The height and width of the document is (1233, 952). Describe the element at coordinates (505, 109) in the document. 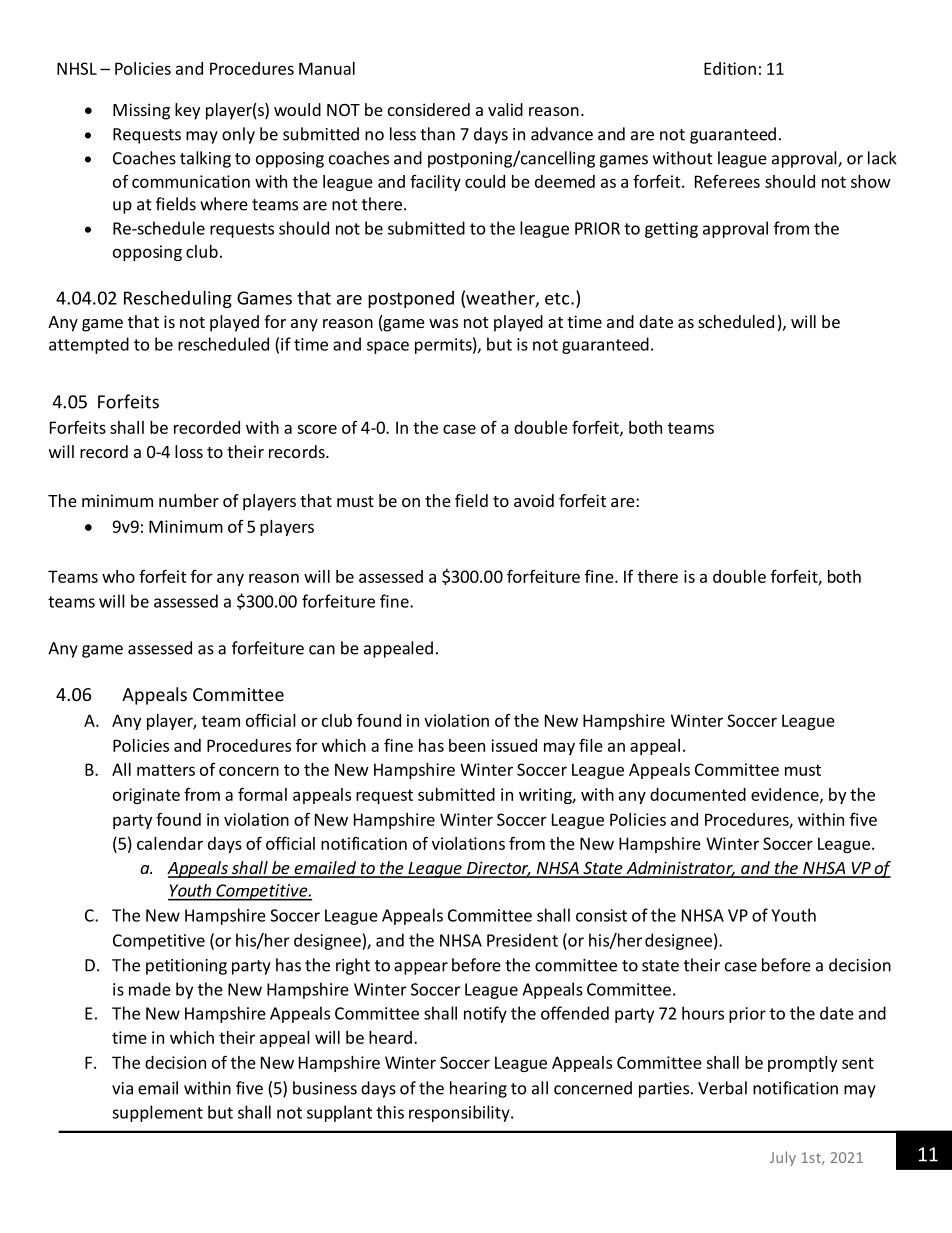

I see `valid` at that location.
